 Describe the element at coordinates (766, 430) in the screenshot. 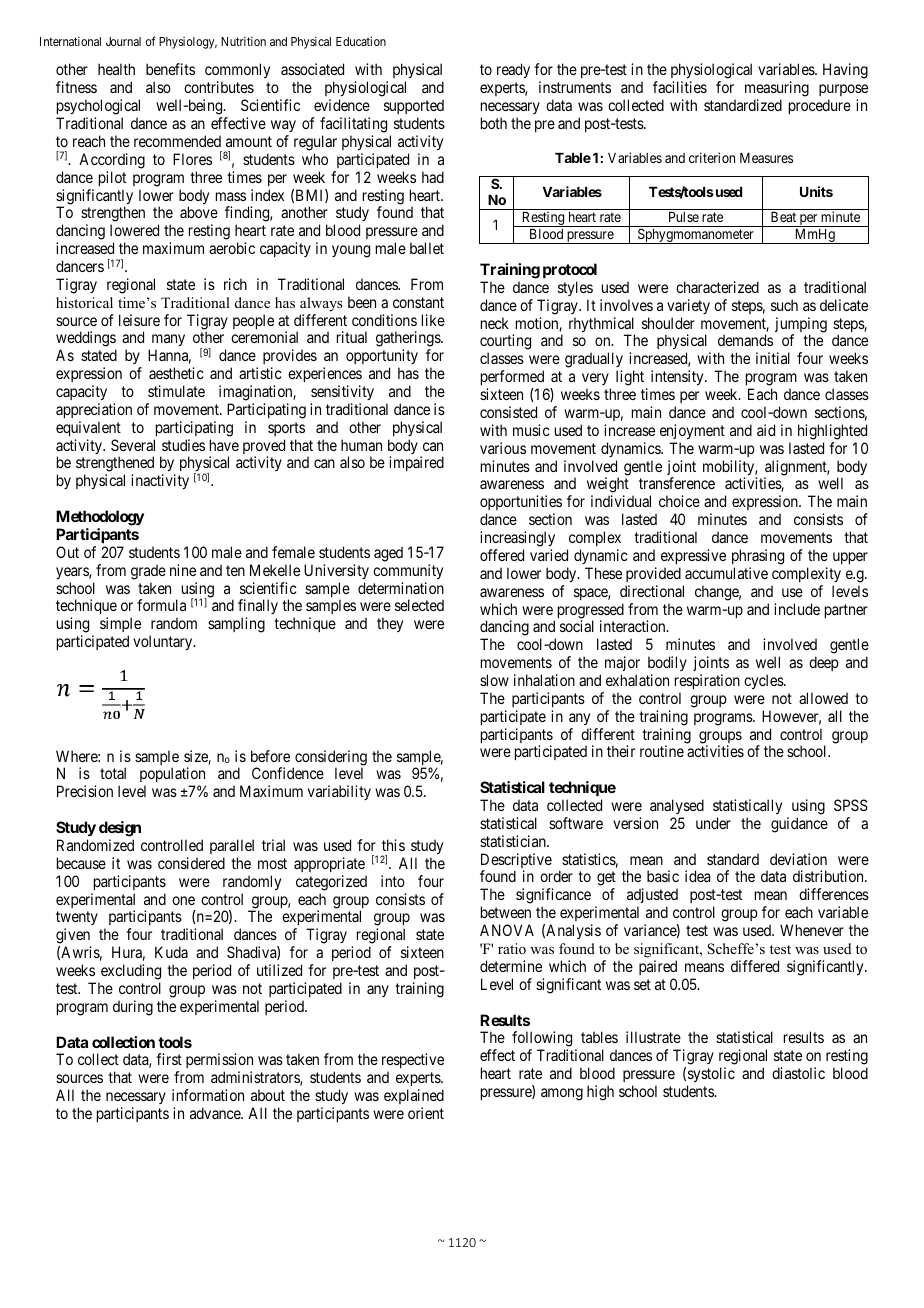

I see `aid` at that location.
